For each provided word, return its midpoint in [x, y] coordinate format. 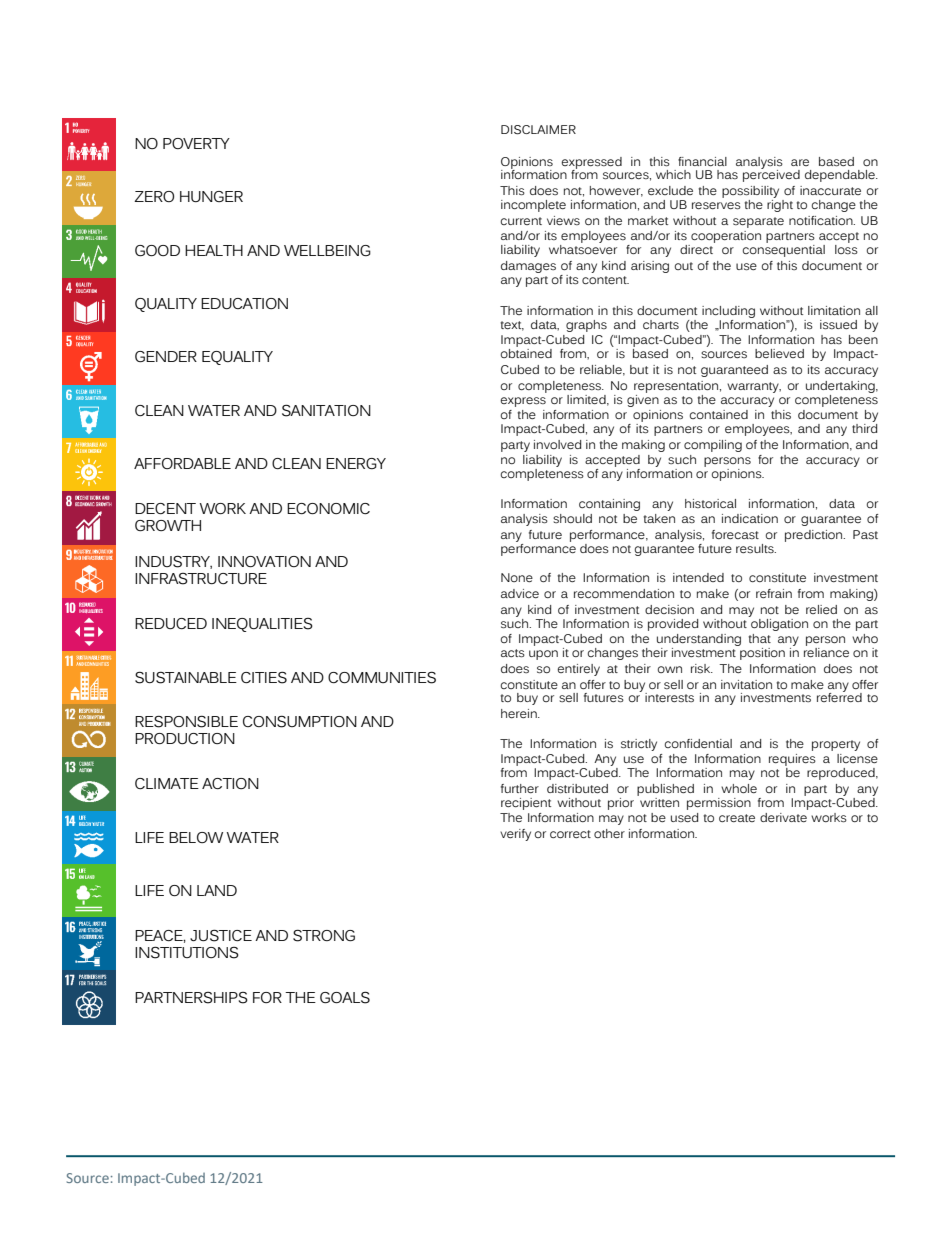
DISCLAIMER [538, 130]
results [756, 548]
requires [792, 761]
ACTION [230, 783]
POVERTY [196, 143]
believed [779, 353]
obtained [526, 353]
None [517, 577]
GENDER [166, 356]
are [800, 162]
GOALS [345, 997]
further [520, 788]
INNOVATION [264, 561]
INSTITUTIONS [187, 952]
